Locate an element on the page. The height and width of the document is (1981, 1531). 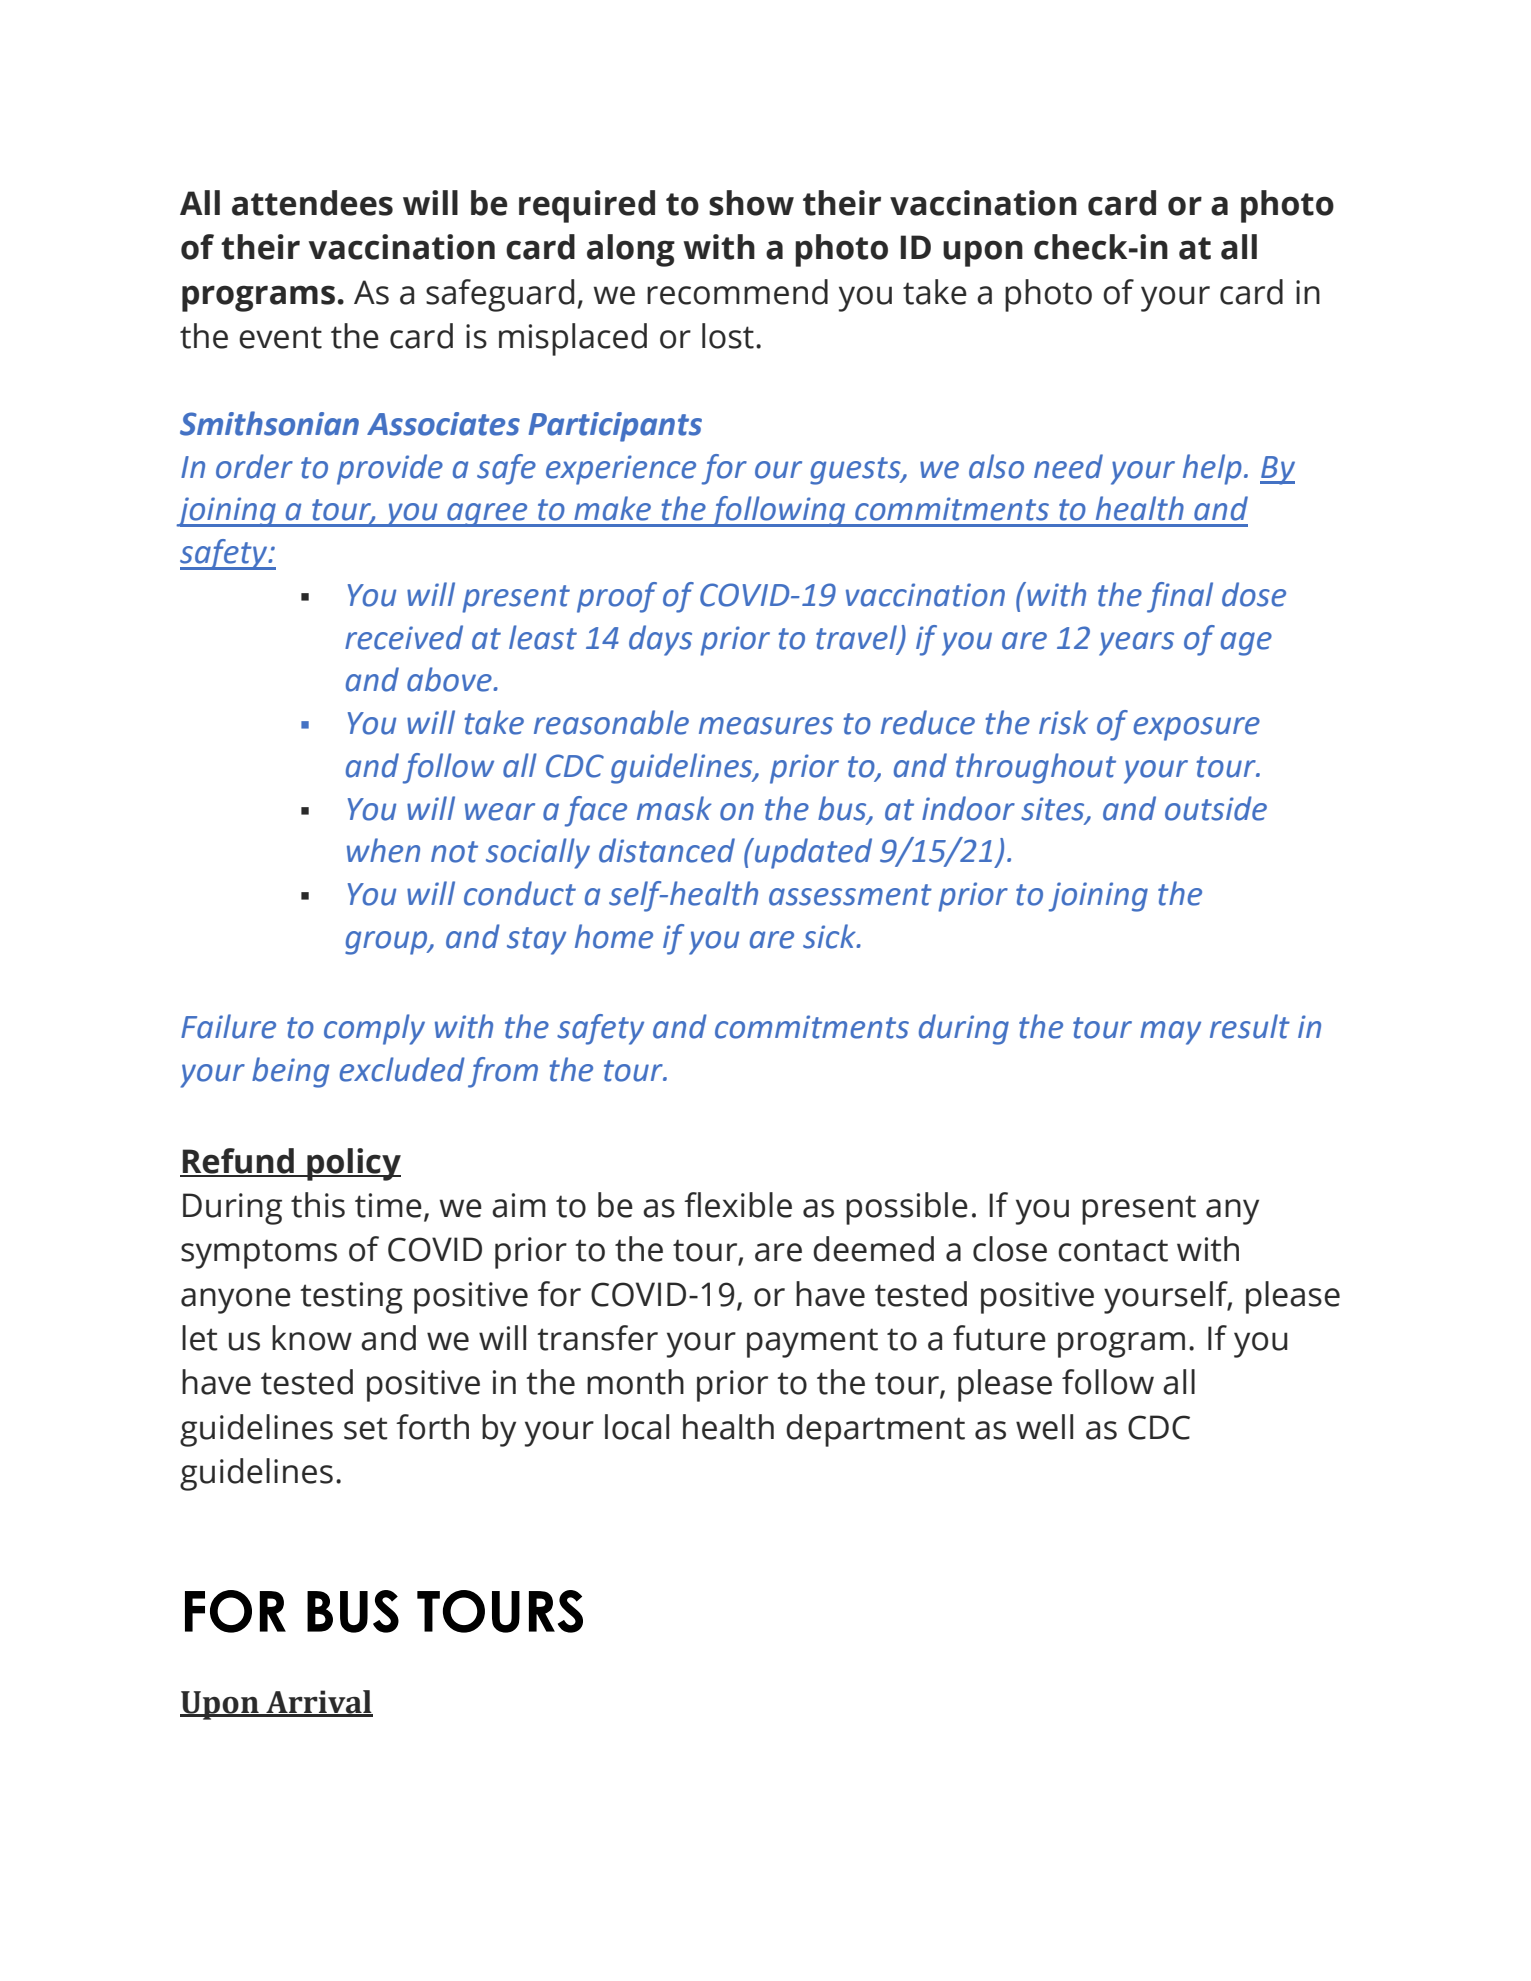
group is located at coordinates (387, 943).
